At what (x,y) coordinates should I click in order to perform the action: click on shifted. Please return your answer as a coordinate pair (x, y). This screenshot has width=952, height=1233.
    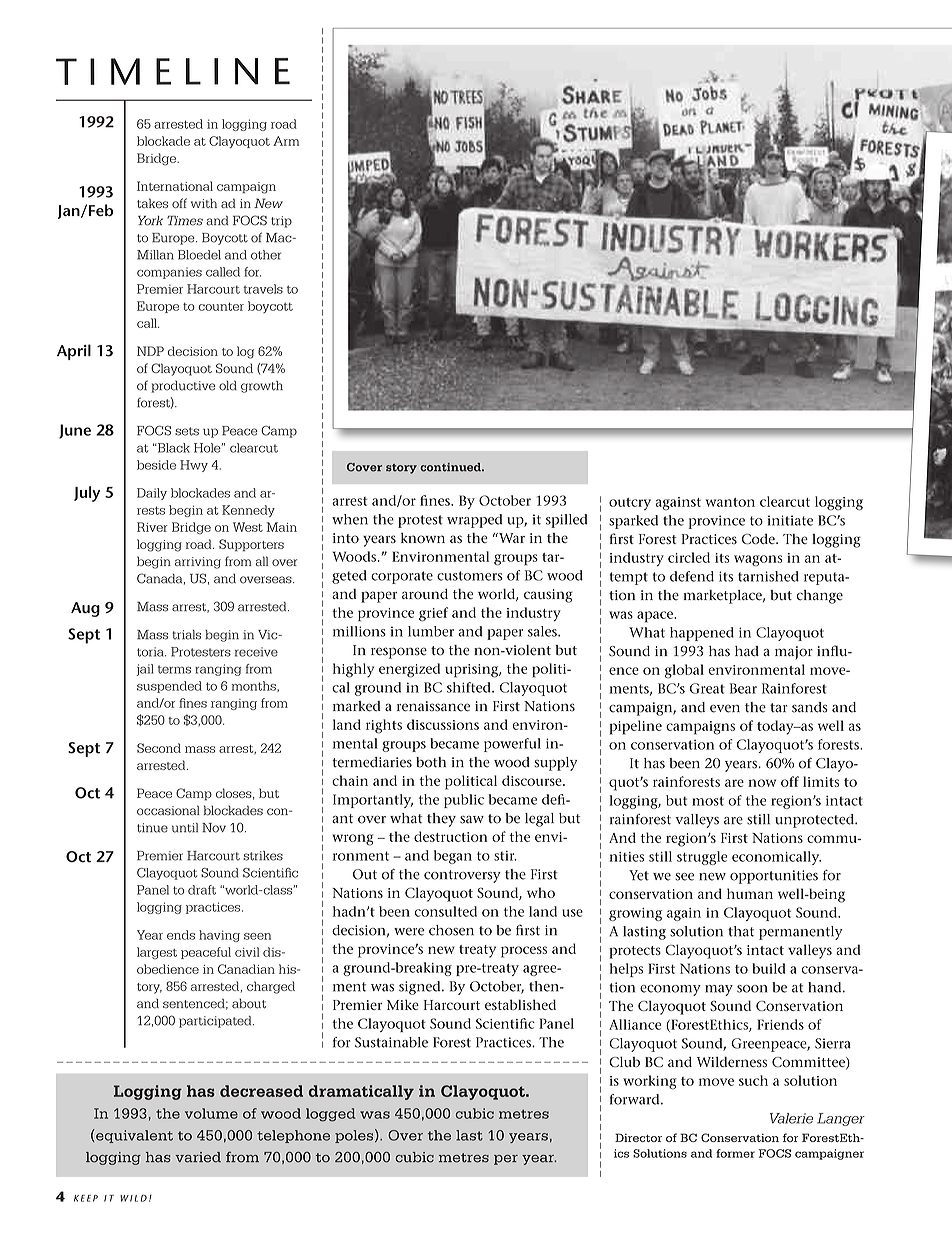
    Looking at the image, I should click on (470, 687).
